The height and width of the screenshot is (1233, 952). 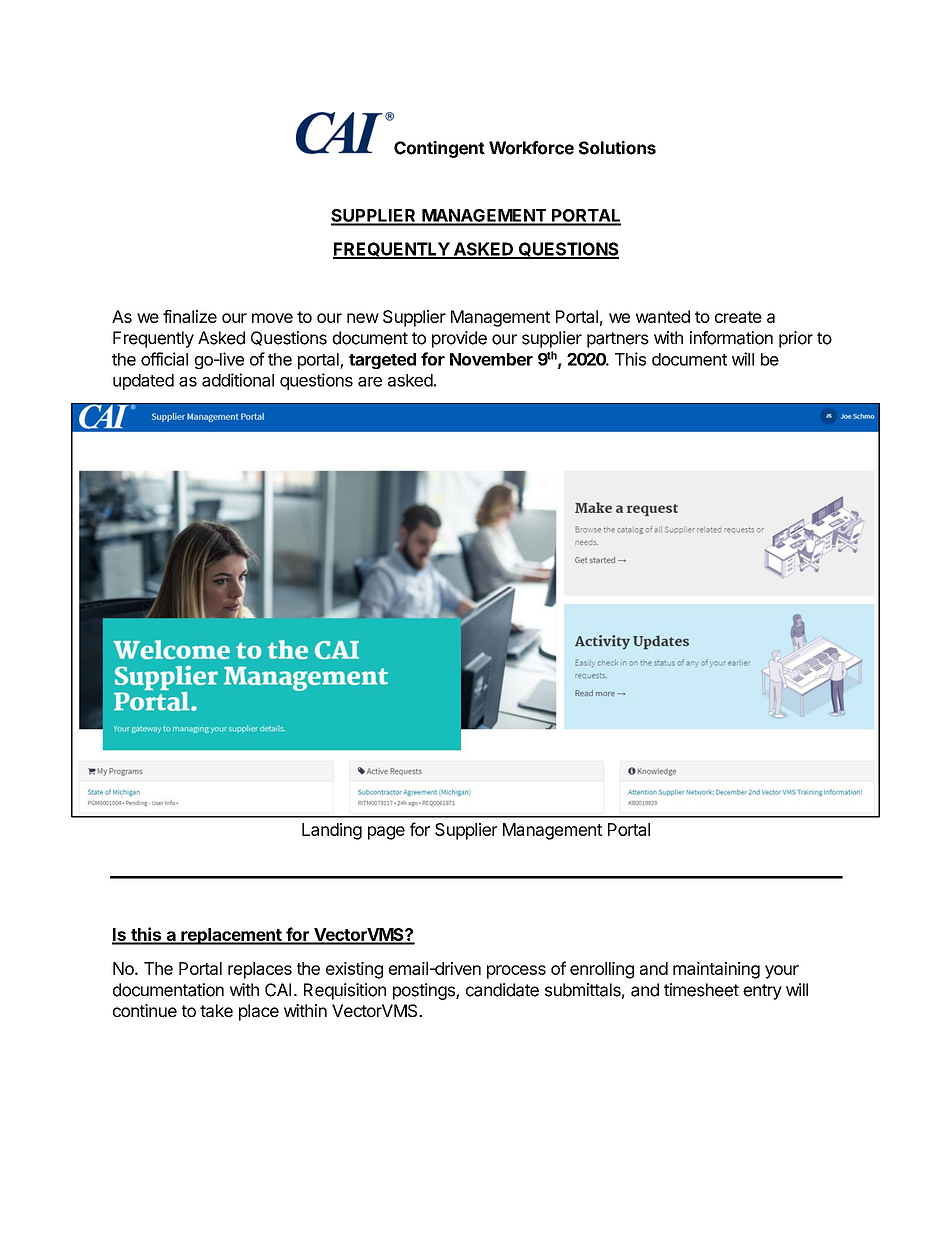 I want to click on page, so click(x=386, y=833).
